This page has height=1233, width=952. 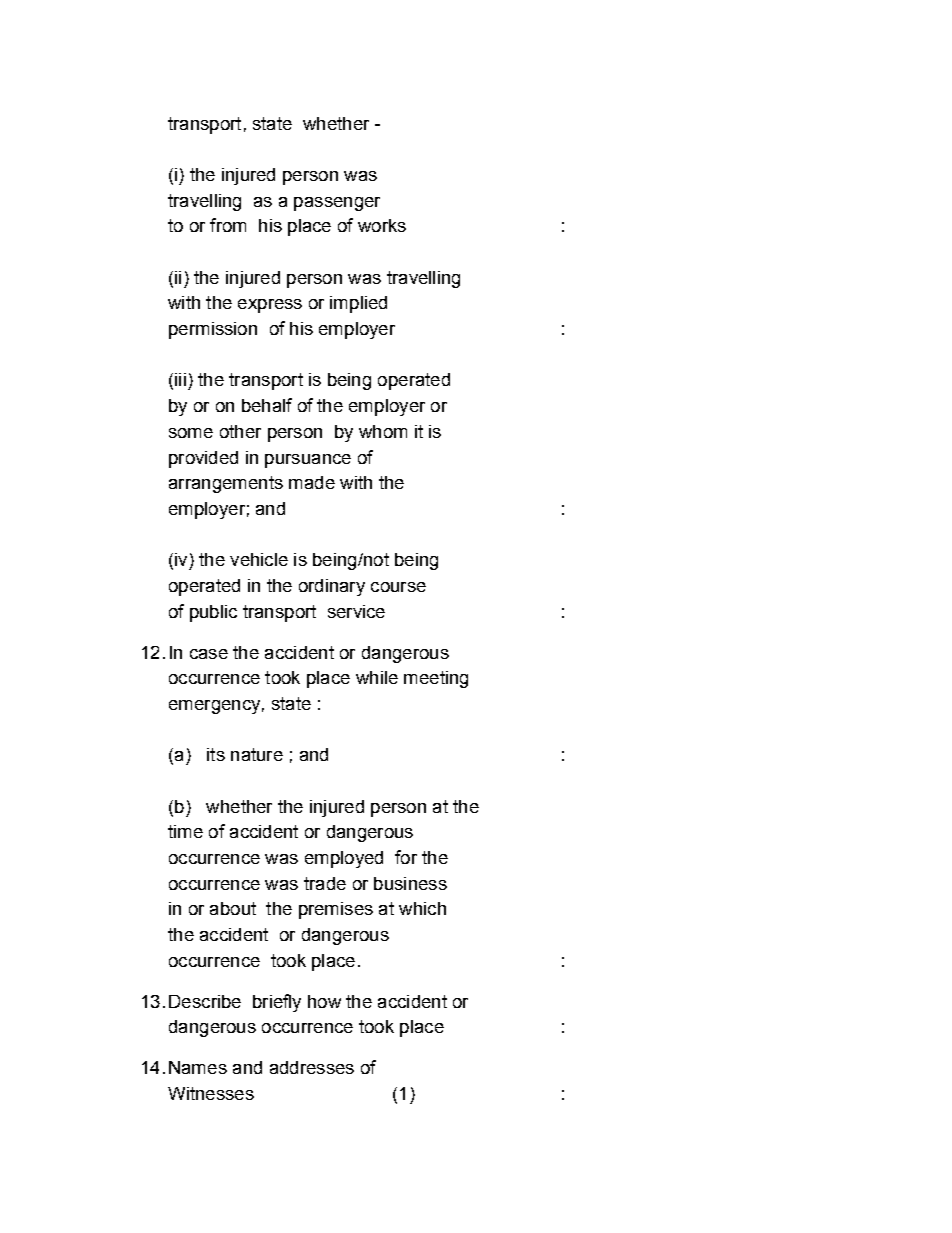 What do you see at coordinates (312, 1067) in the page?
I see `addresses` at bounding box center [312, 1067].
